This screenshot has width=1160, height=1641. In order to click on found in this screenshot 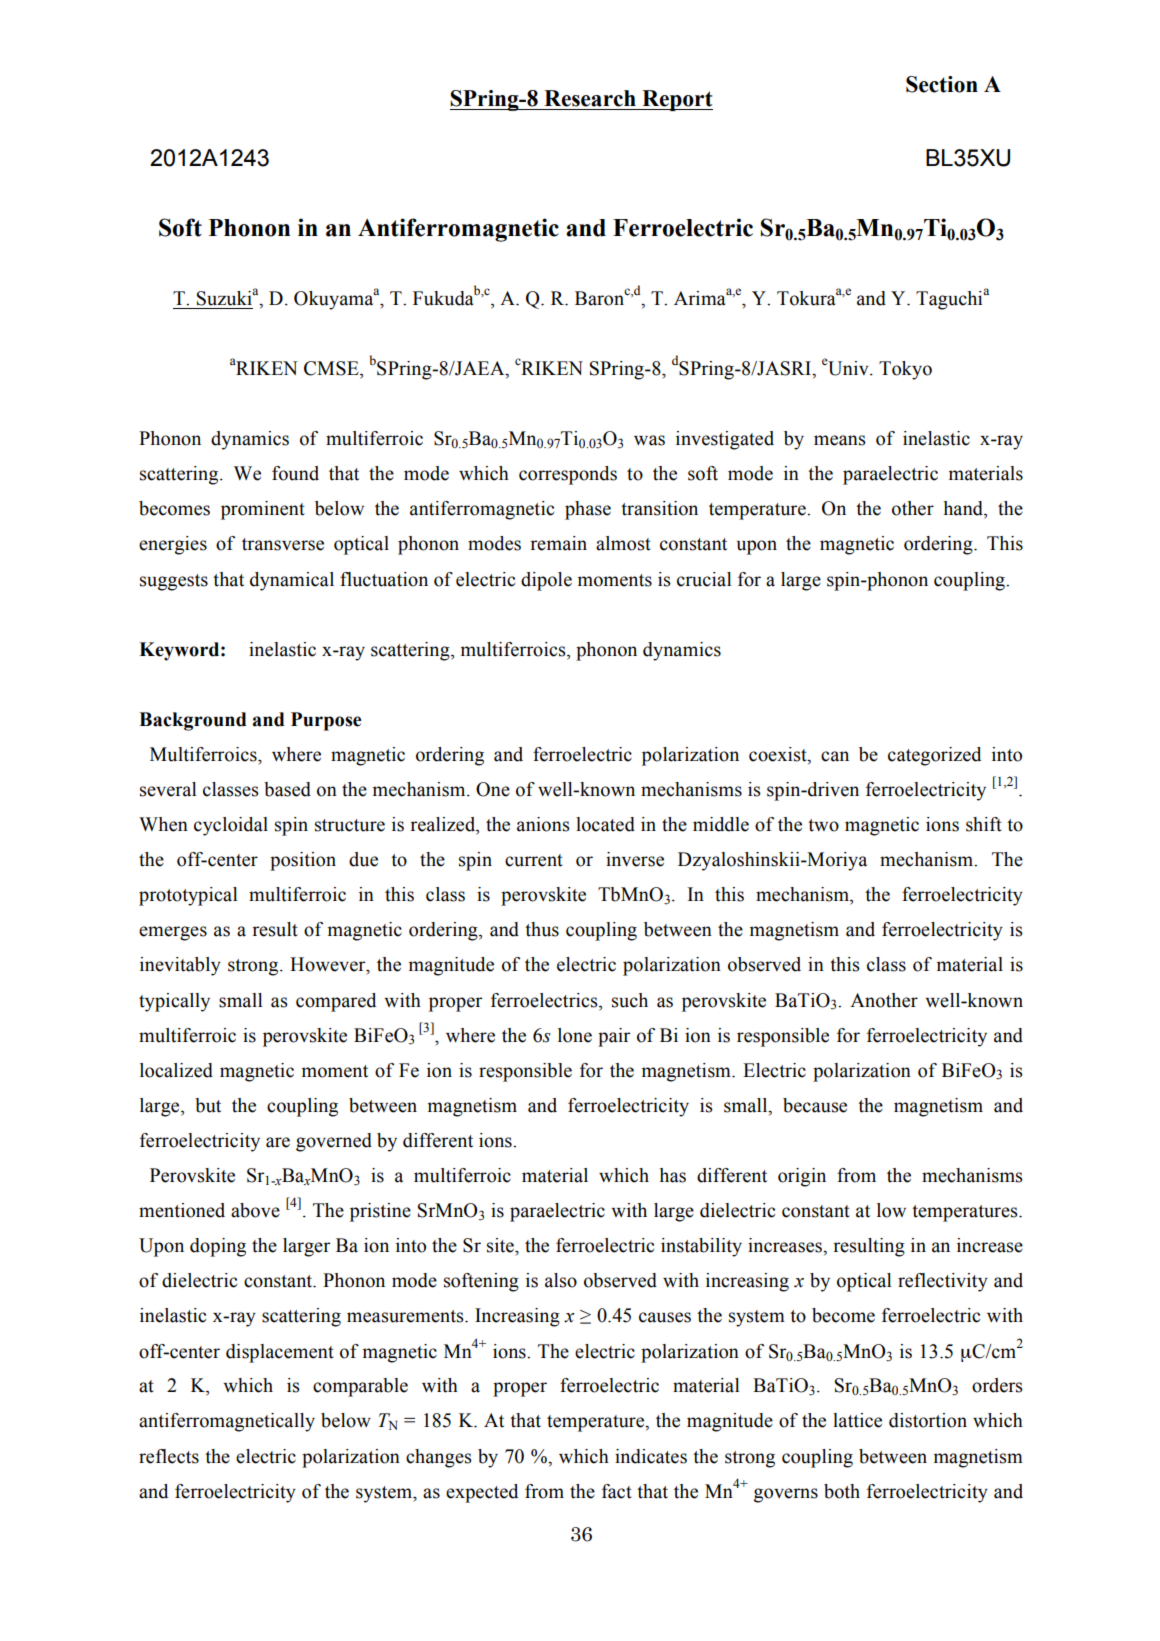, I will do `click(295, 473)`.
